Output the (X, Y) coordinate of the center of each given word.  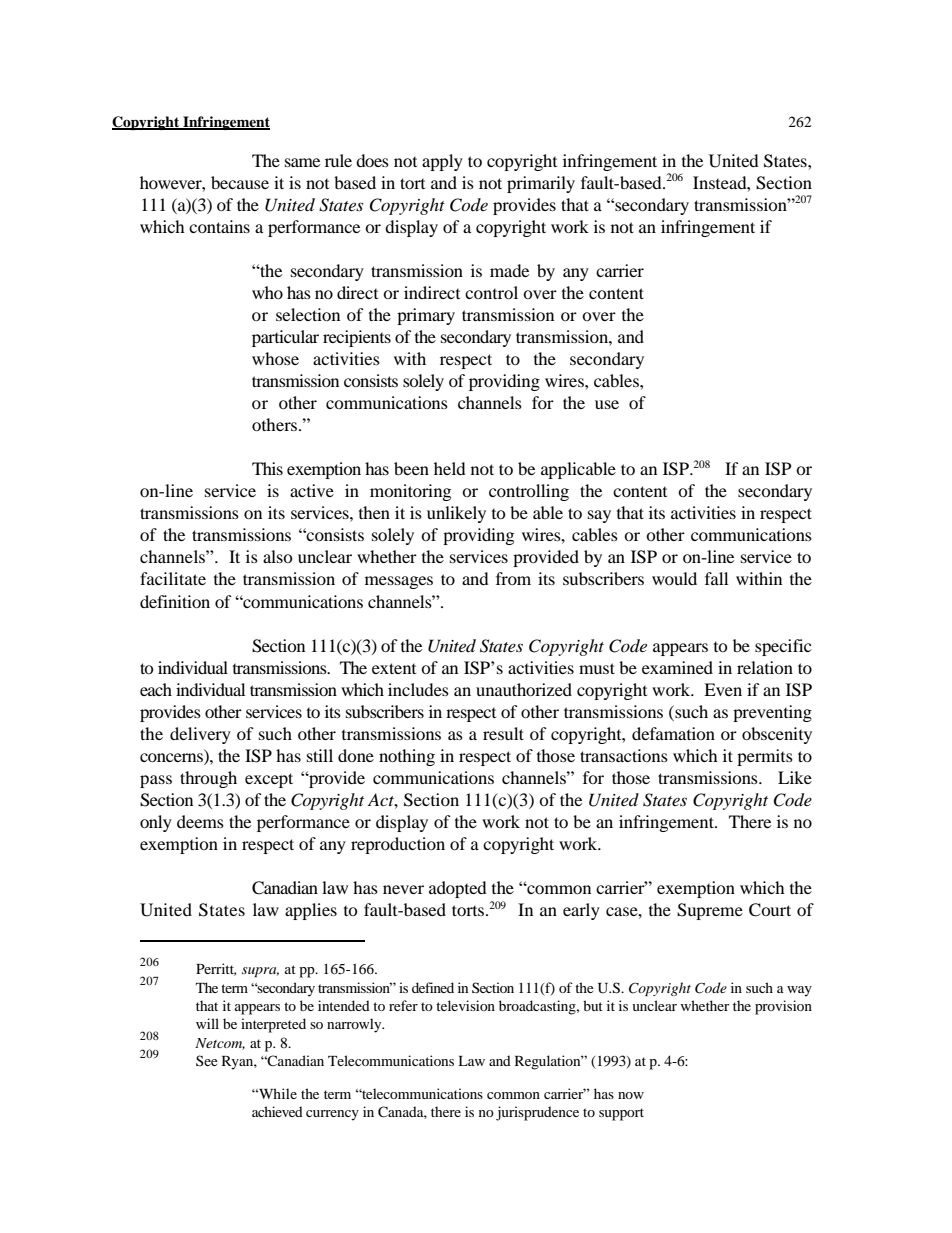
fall (716, 578)
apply (442, 162)
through (208, 779)
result (503, 733)
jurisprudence (537, 1113)
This (267, 468)
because (240, 182)
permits (765, 757)
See (207, 1060)
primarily (541, 184)
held (450, 468)
